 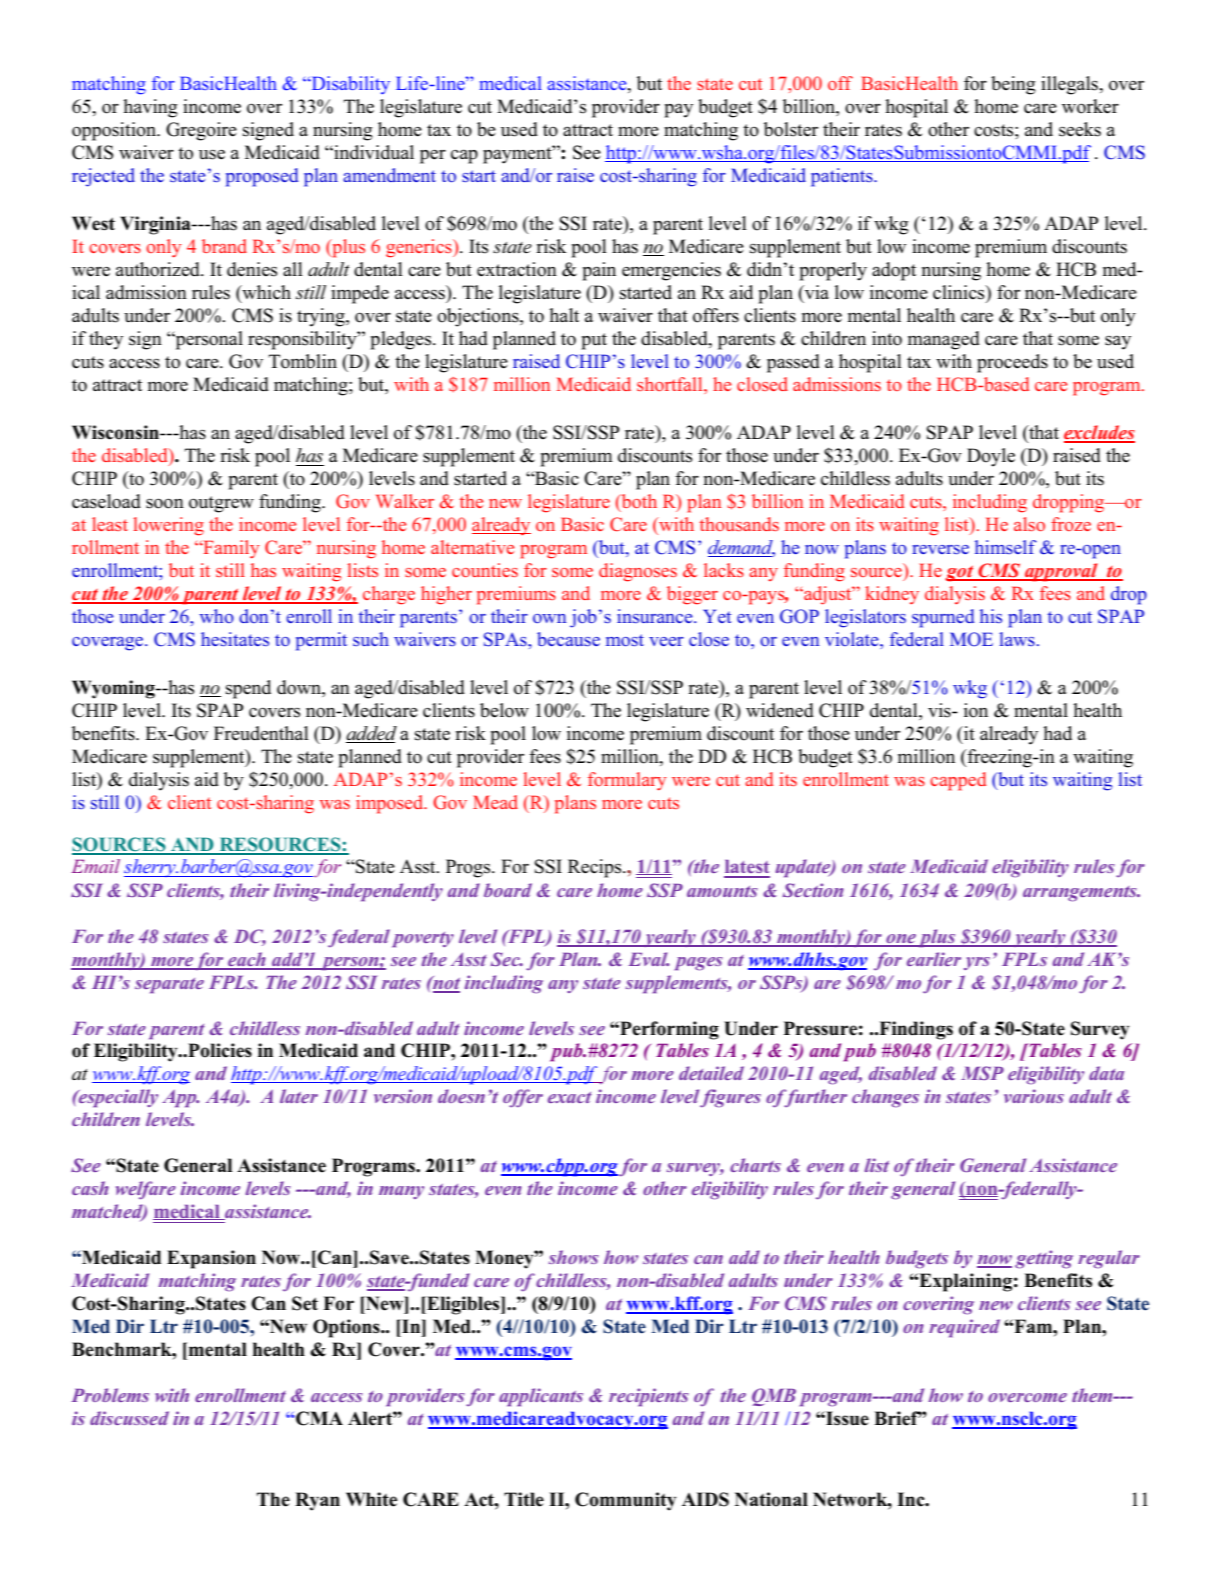 What do you see at coordinates (791, 129) in the screenshot?
I see `bolster` at bounding box center [791, 129].
